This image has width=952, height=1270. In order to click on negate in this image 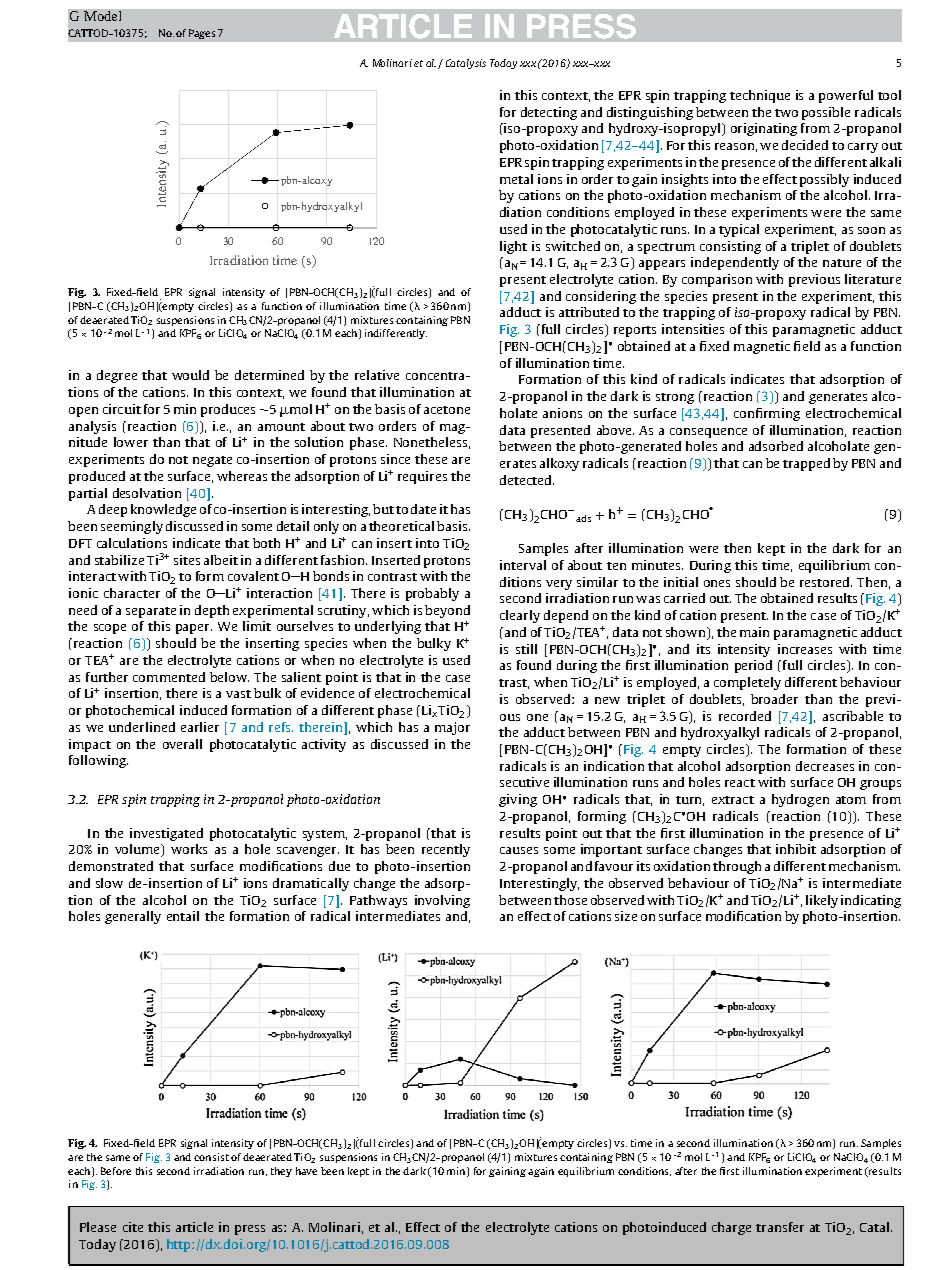, I will do `click(212, 461)`.
